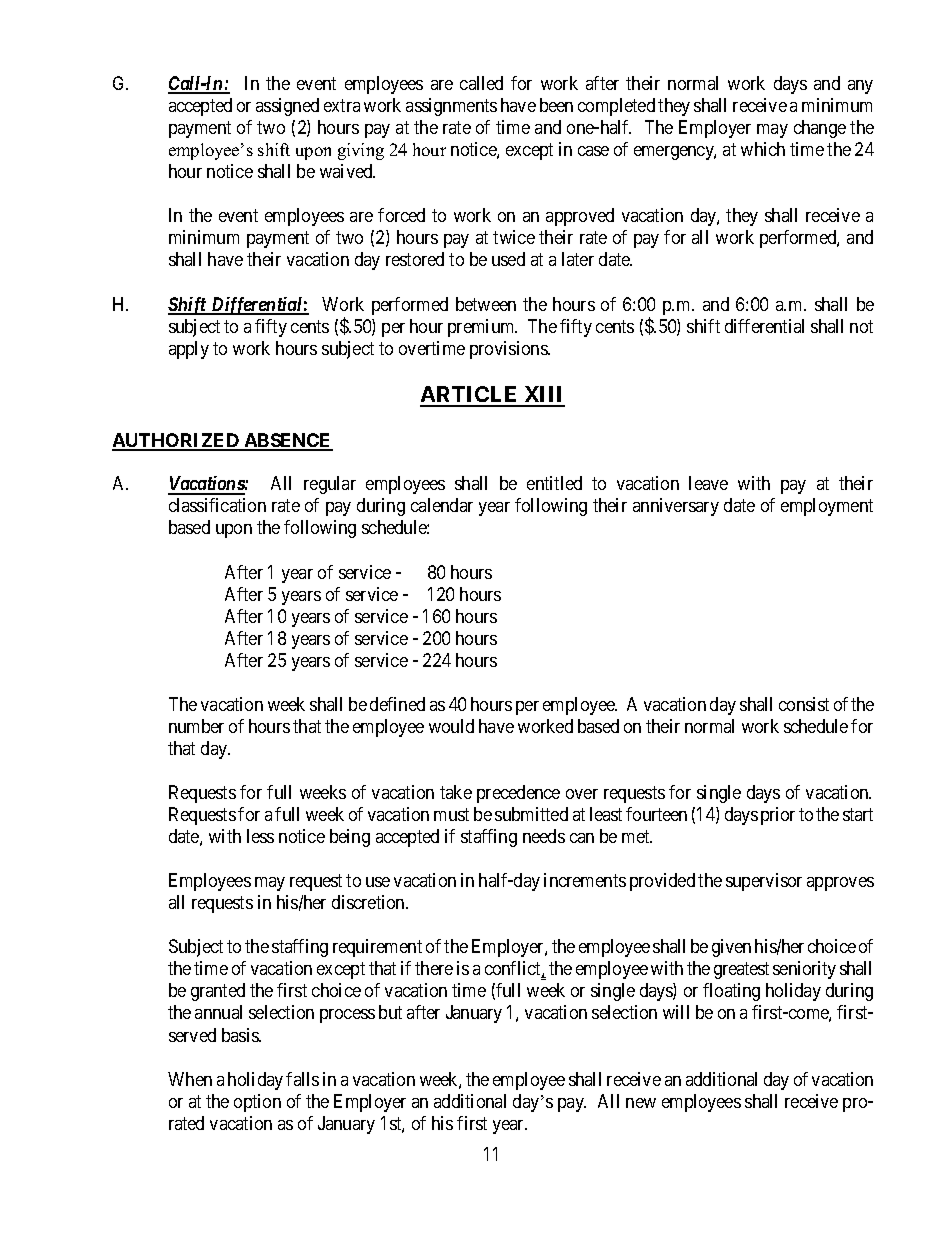 The height and width of the screenshot is (1233, 952). Describe the element at coordinates (820, 129) in the screenshot. I see `change` at that location.
